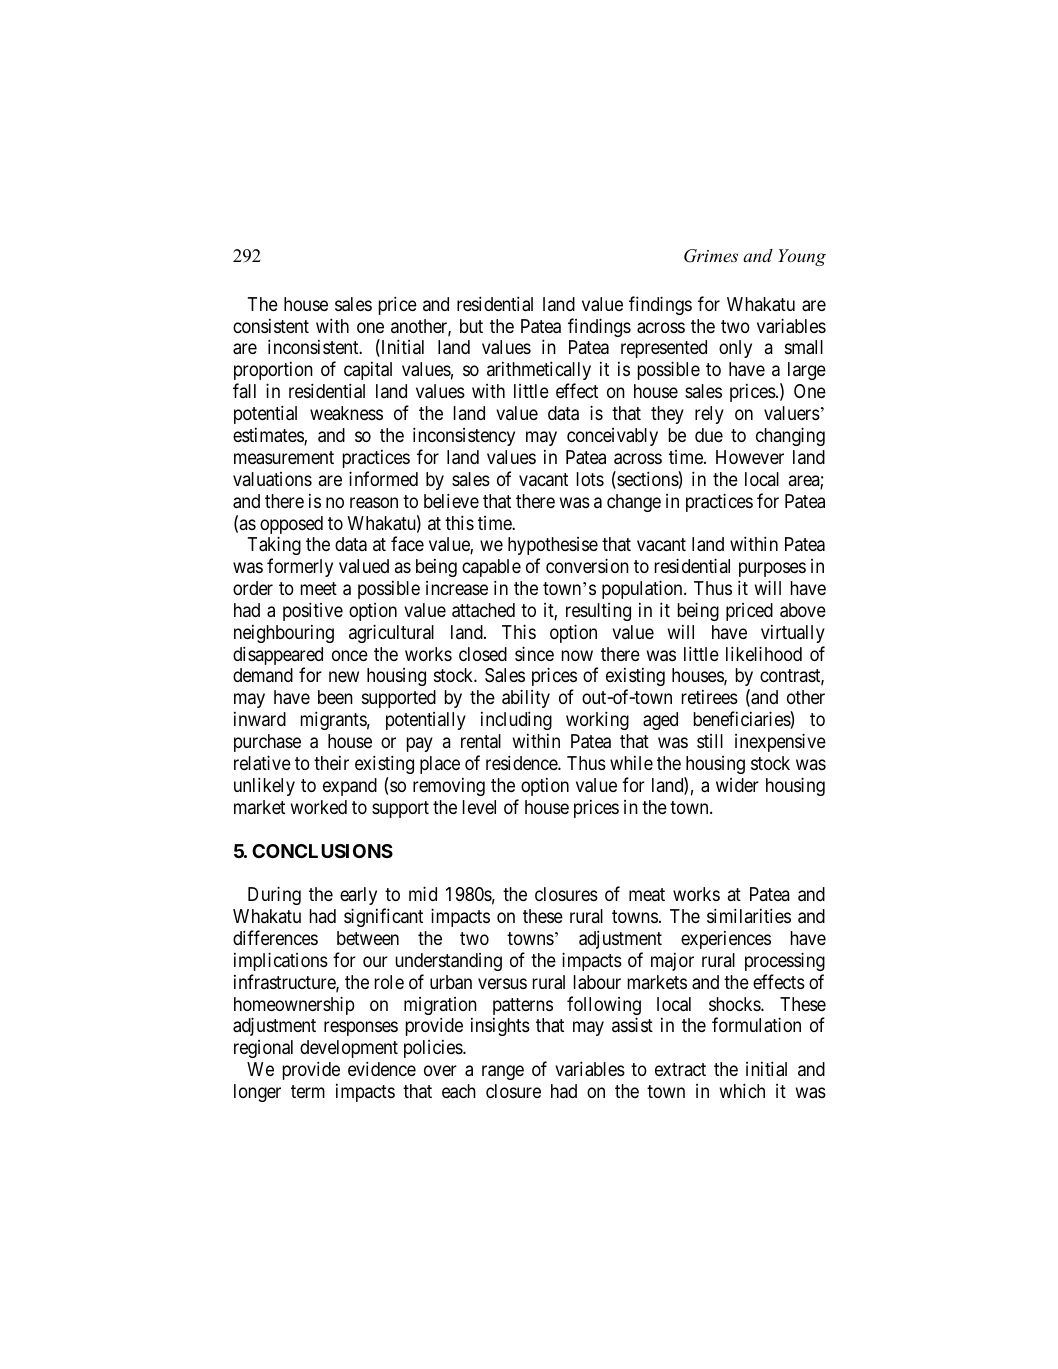  What do you see at coordinates (711, 256) in the image?
I see `Grimes` at bounding box center [711, 256].
